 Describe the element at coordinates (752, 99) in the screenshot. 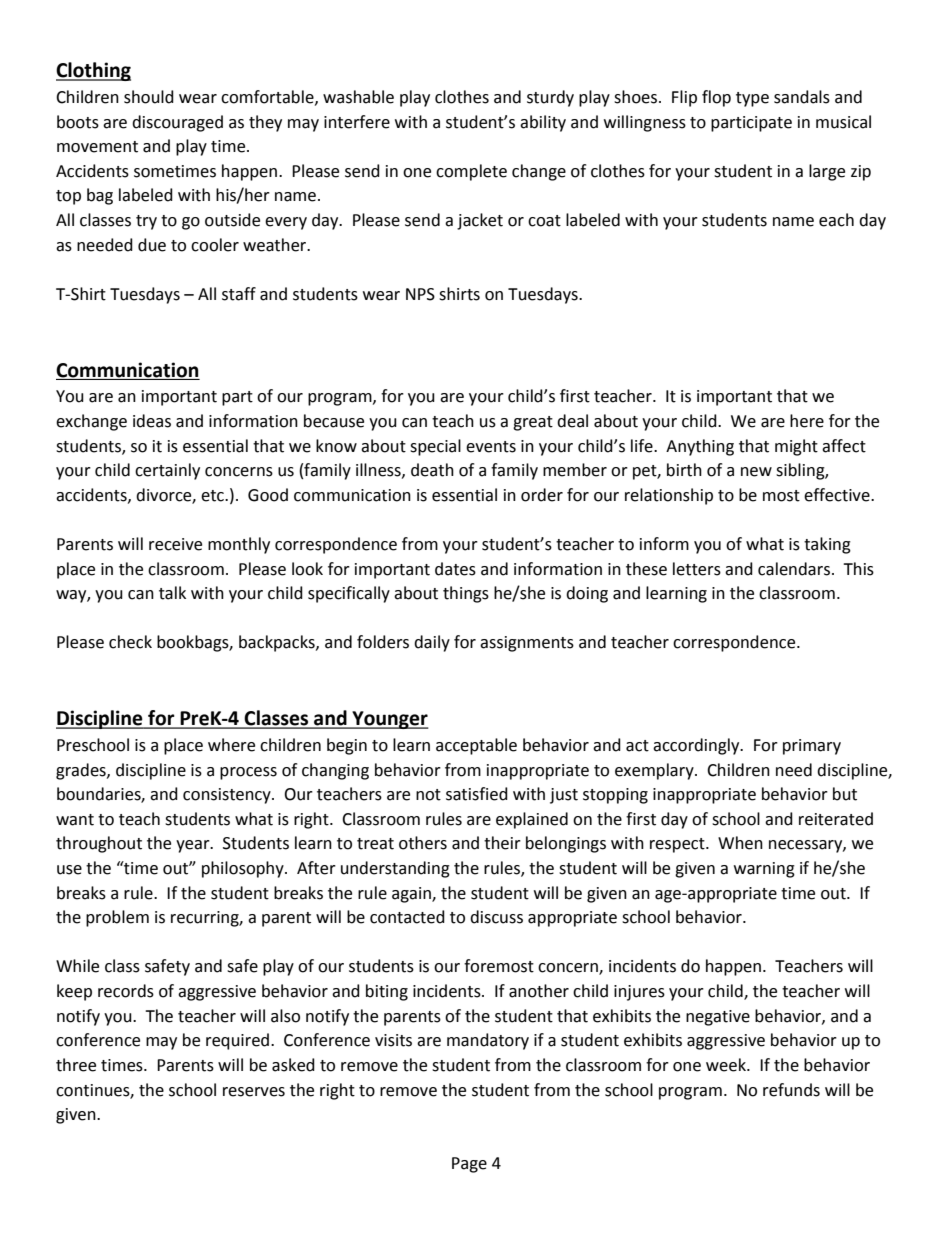

I see `type` at that location.
